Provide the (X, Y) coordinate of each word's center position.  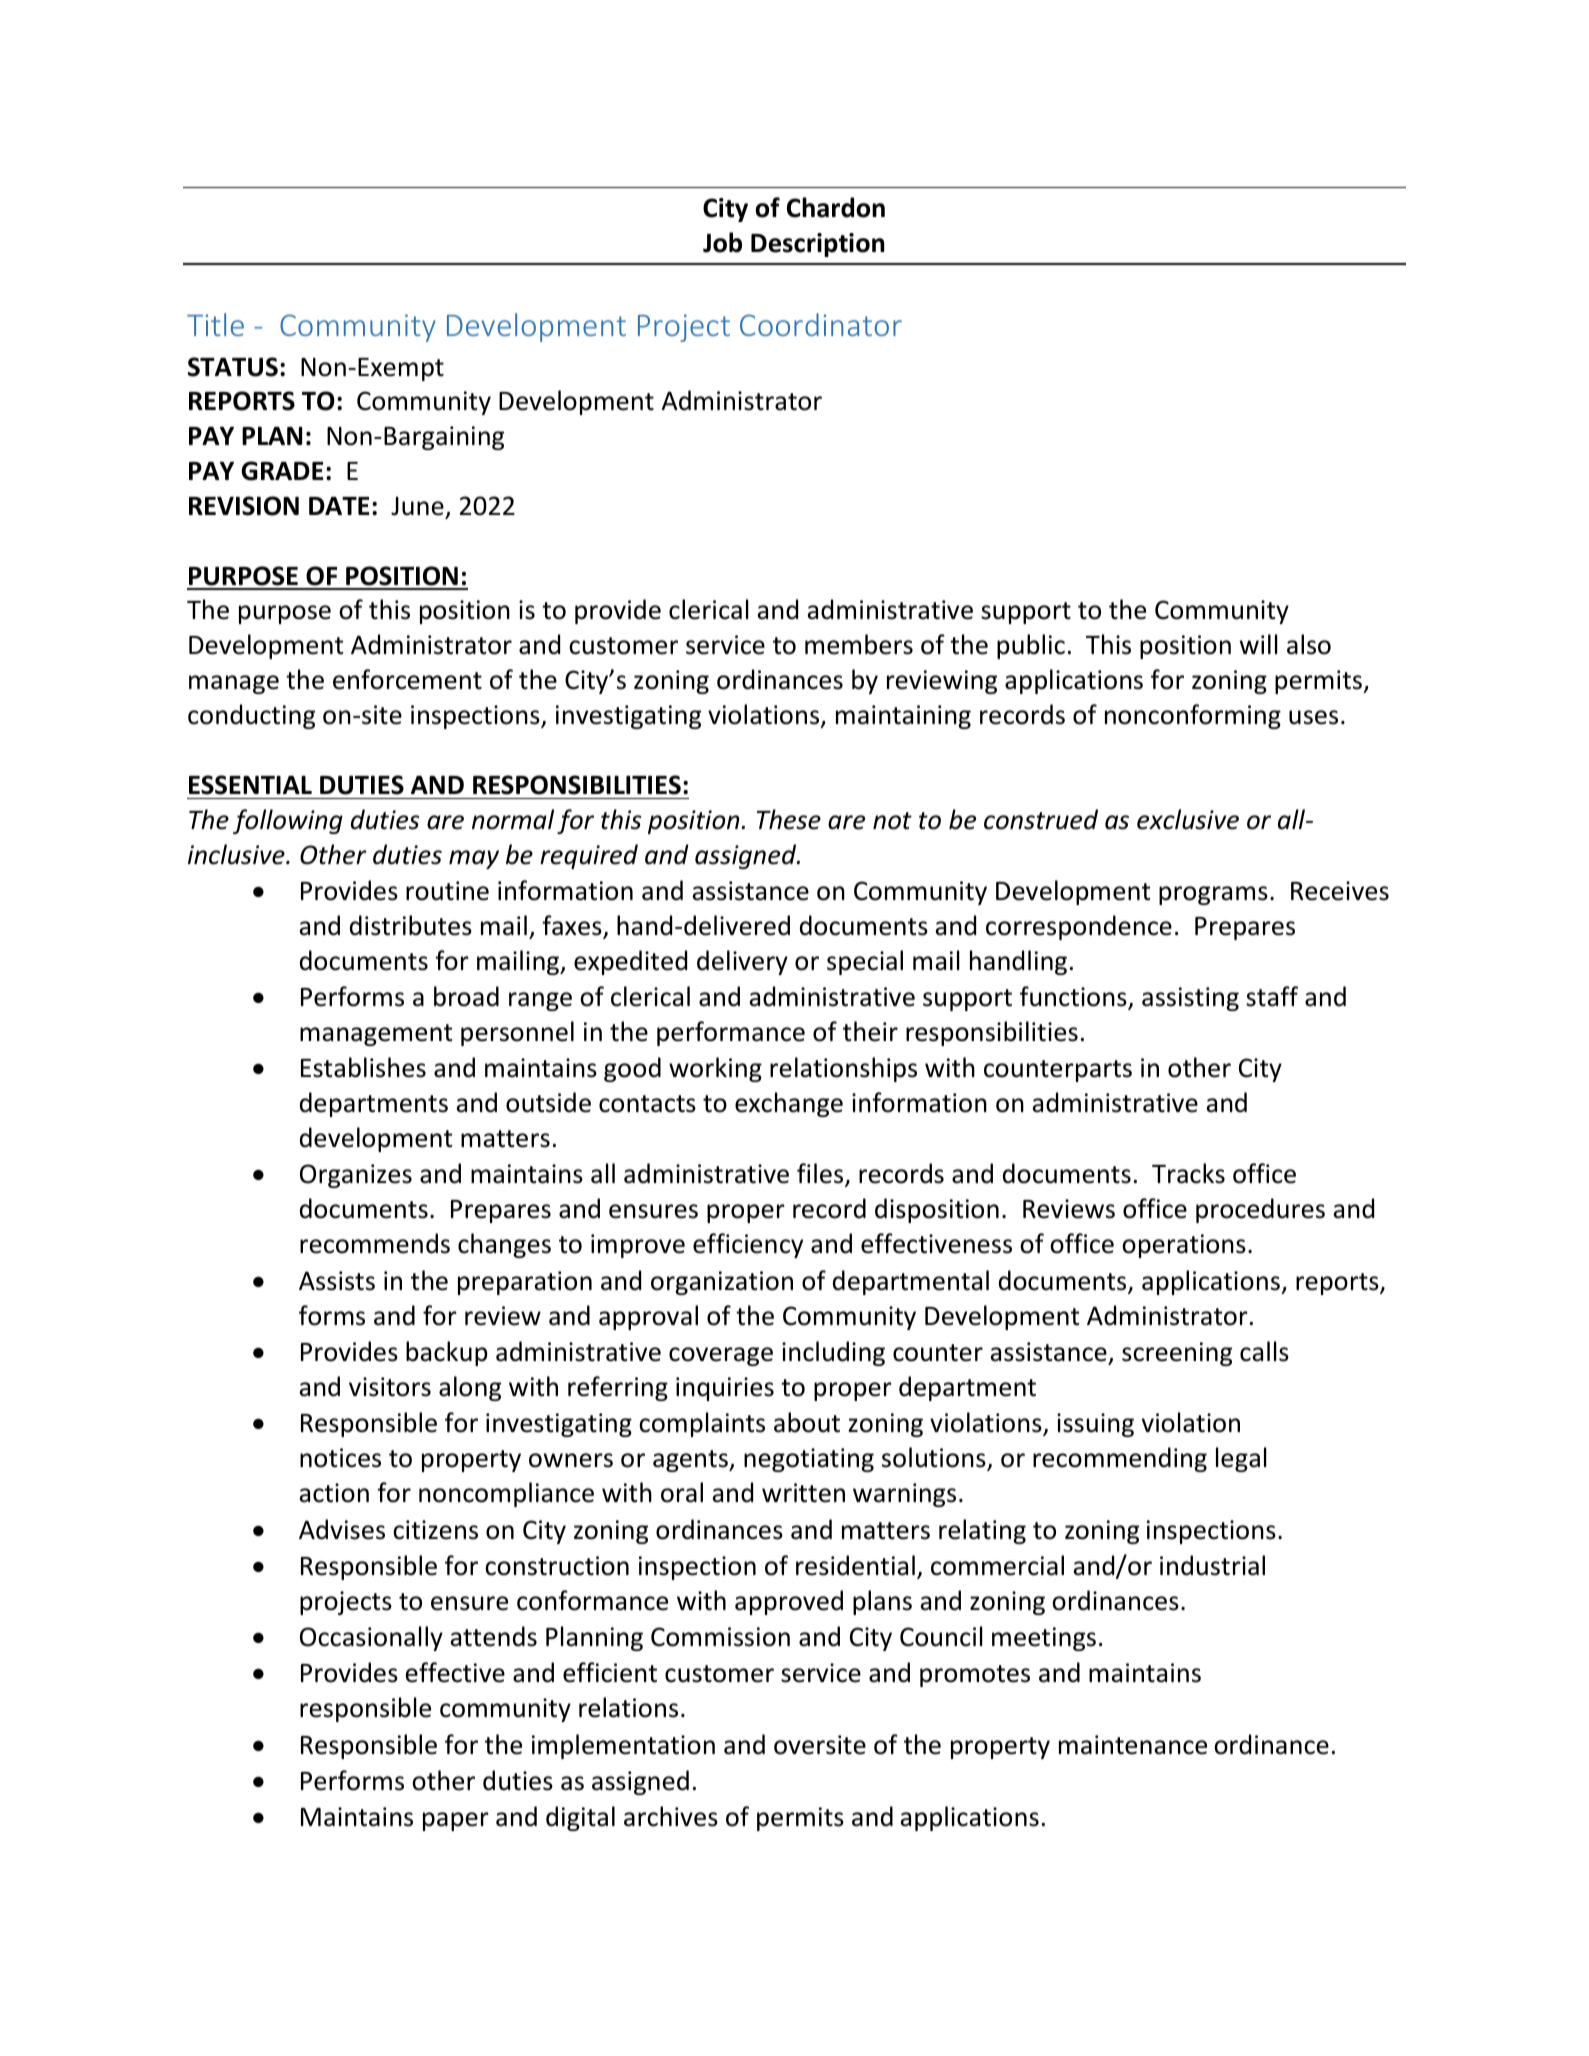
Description (817, 245)
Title (215, 324)
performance (731, 1033)
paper (456, 1821)
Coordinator (821, 324)
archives (671, 1816)
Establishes (363, 1067)
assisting (1190, 999)
